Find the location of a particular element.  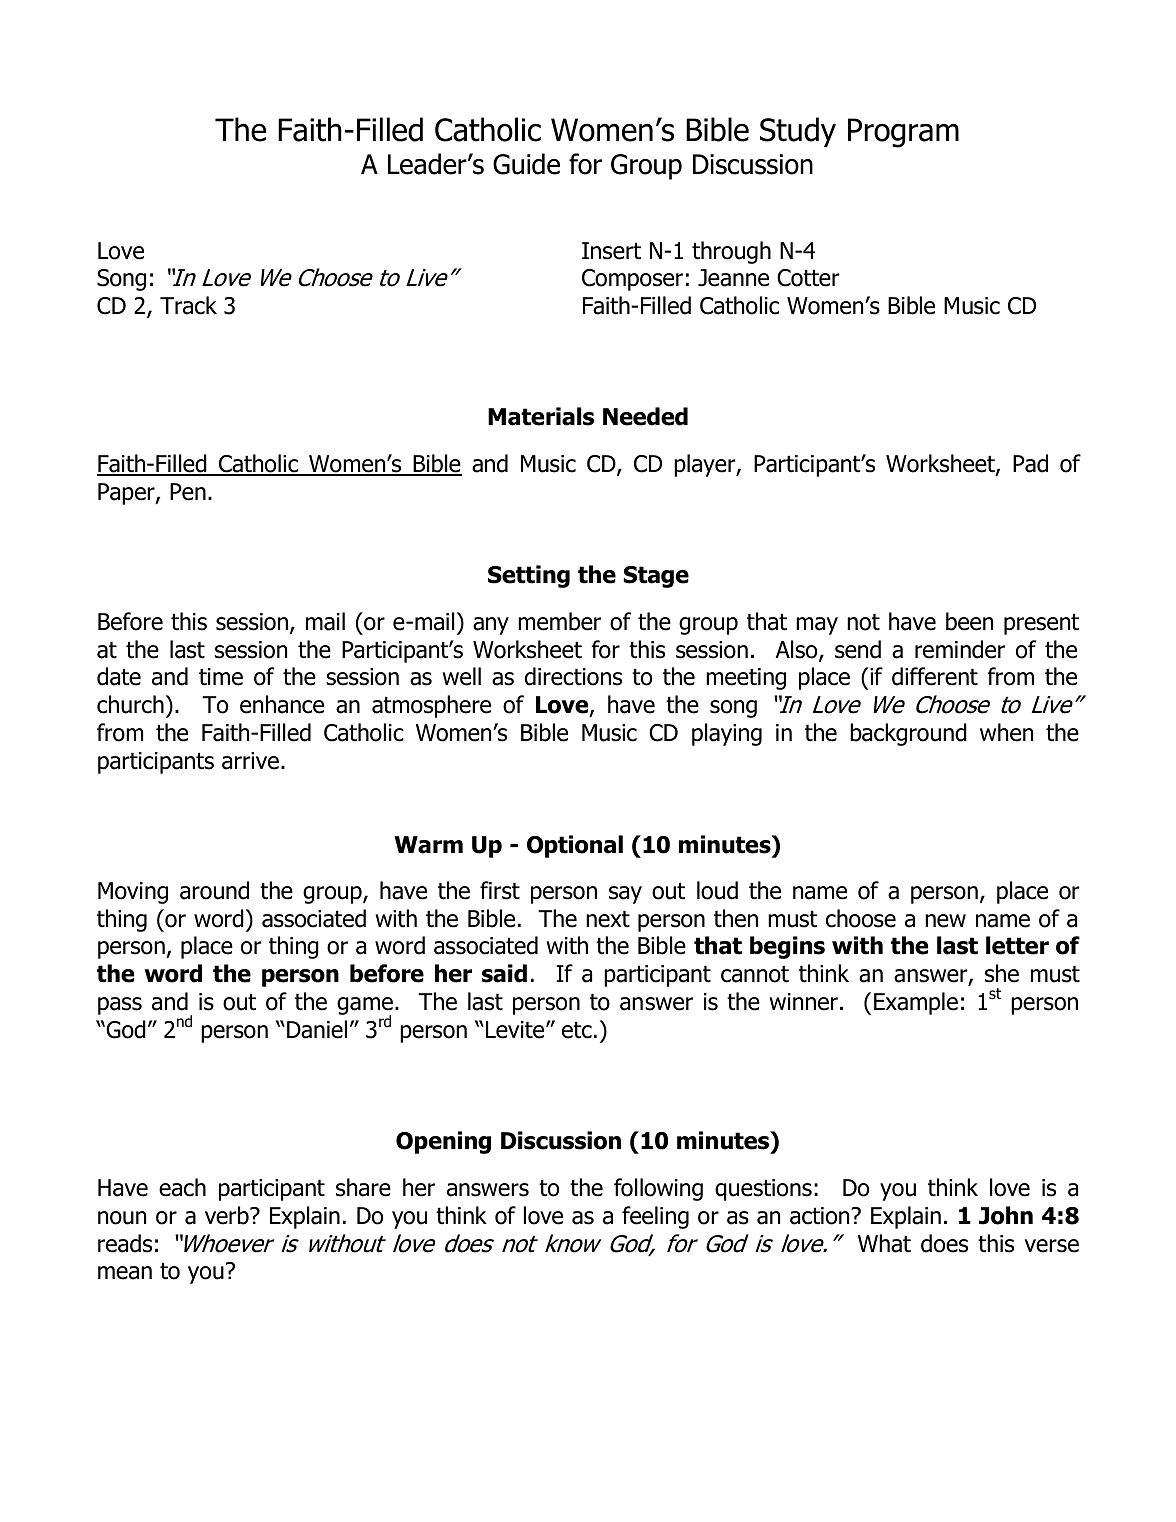

Track is located at coordinates (188, 305).
